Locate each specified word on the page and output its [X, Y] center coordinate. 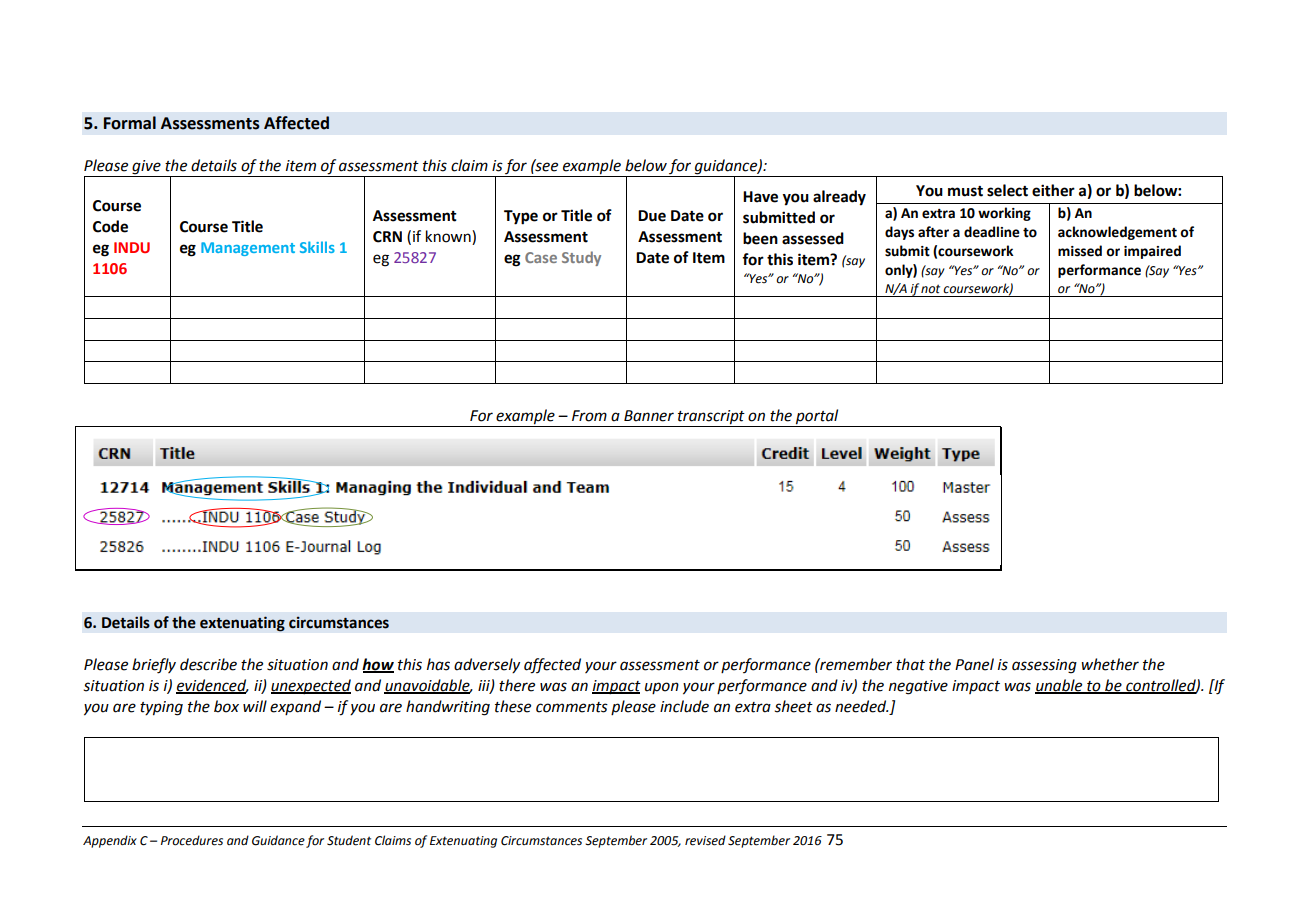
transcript [711, 417]
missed [1080, 251]
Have [760, 197]
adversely [487, 665]
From [589, 416]
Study [581, 258]
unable [1060, 686]
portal [817, 417]
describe [208, 664]
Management [248, 249]
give [146, 168]
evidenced [212, 686]
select [1007, 190]
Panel [974, 664]
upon [662, 688]
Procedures [192, 840]
